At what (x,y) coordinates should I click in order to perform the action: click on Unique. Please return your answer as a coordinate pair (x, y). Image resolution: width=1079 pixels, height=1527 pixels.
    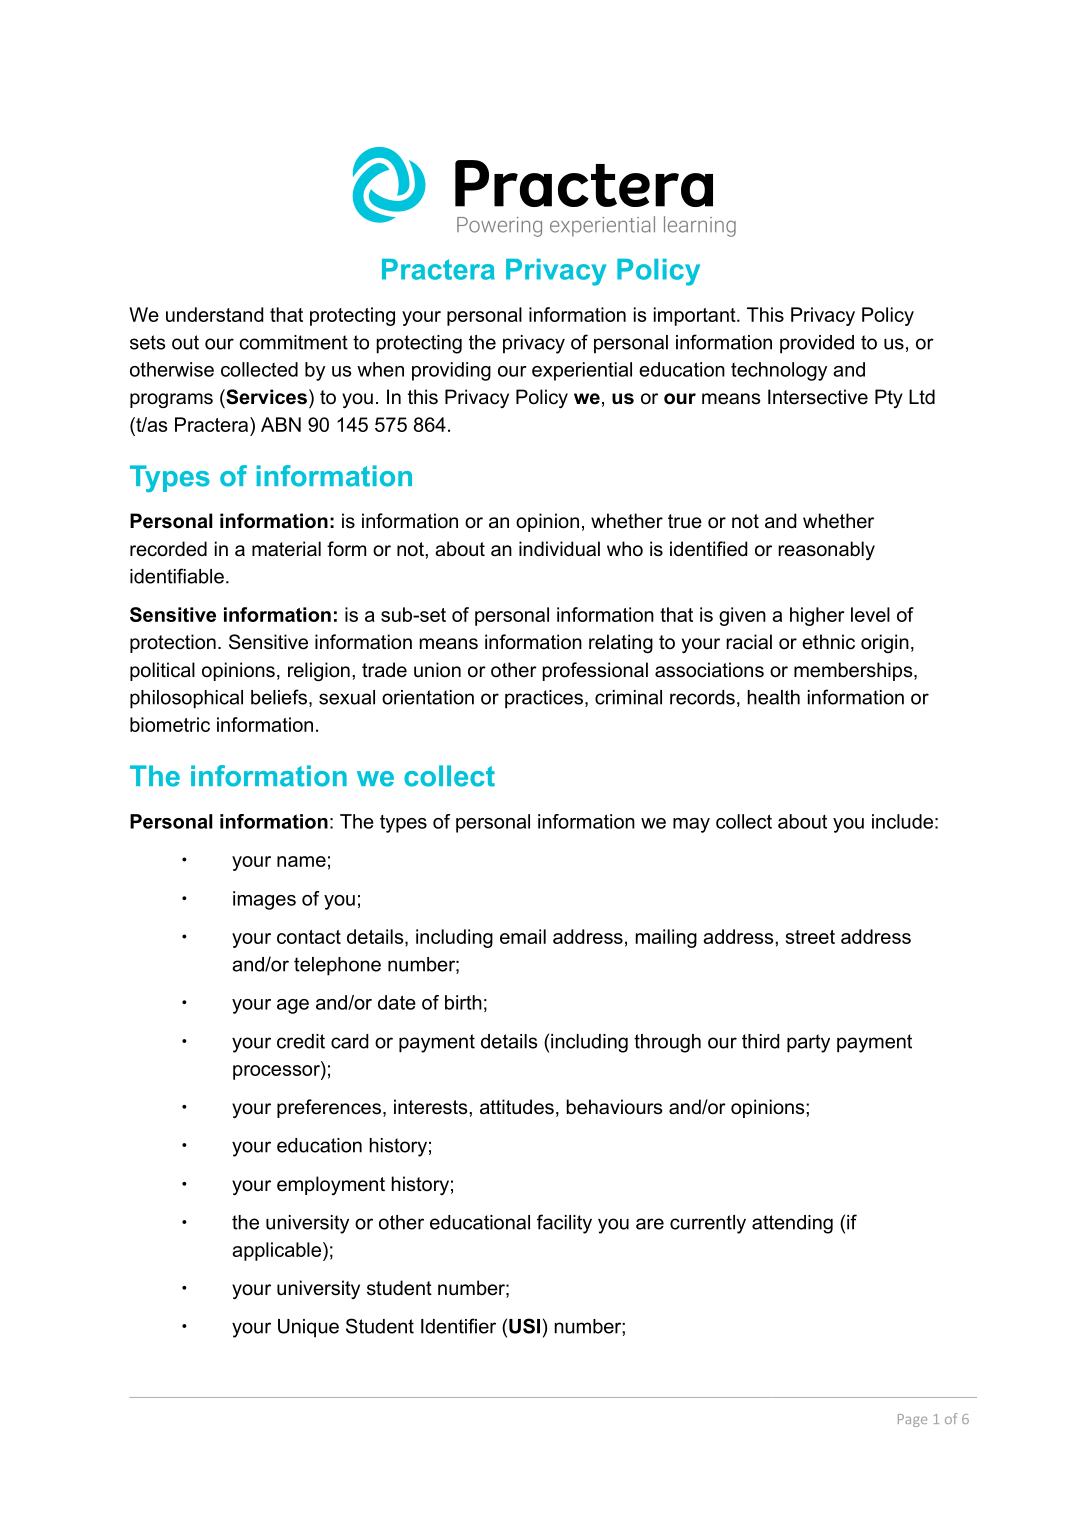
    Looking at the image, I should click on (308, 1328).
